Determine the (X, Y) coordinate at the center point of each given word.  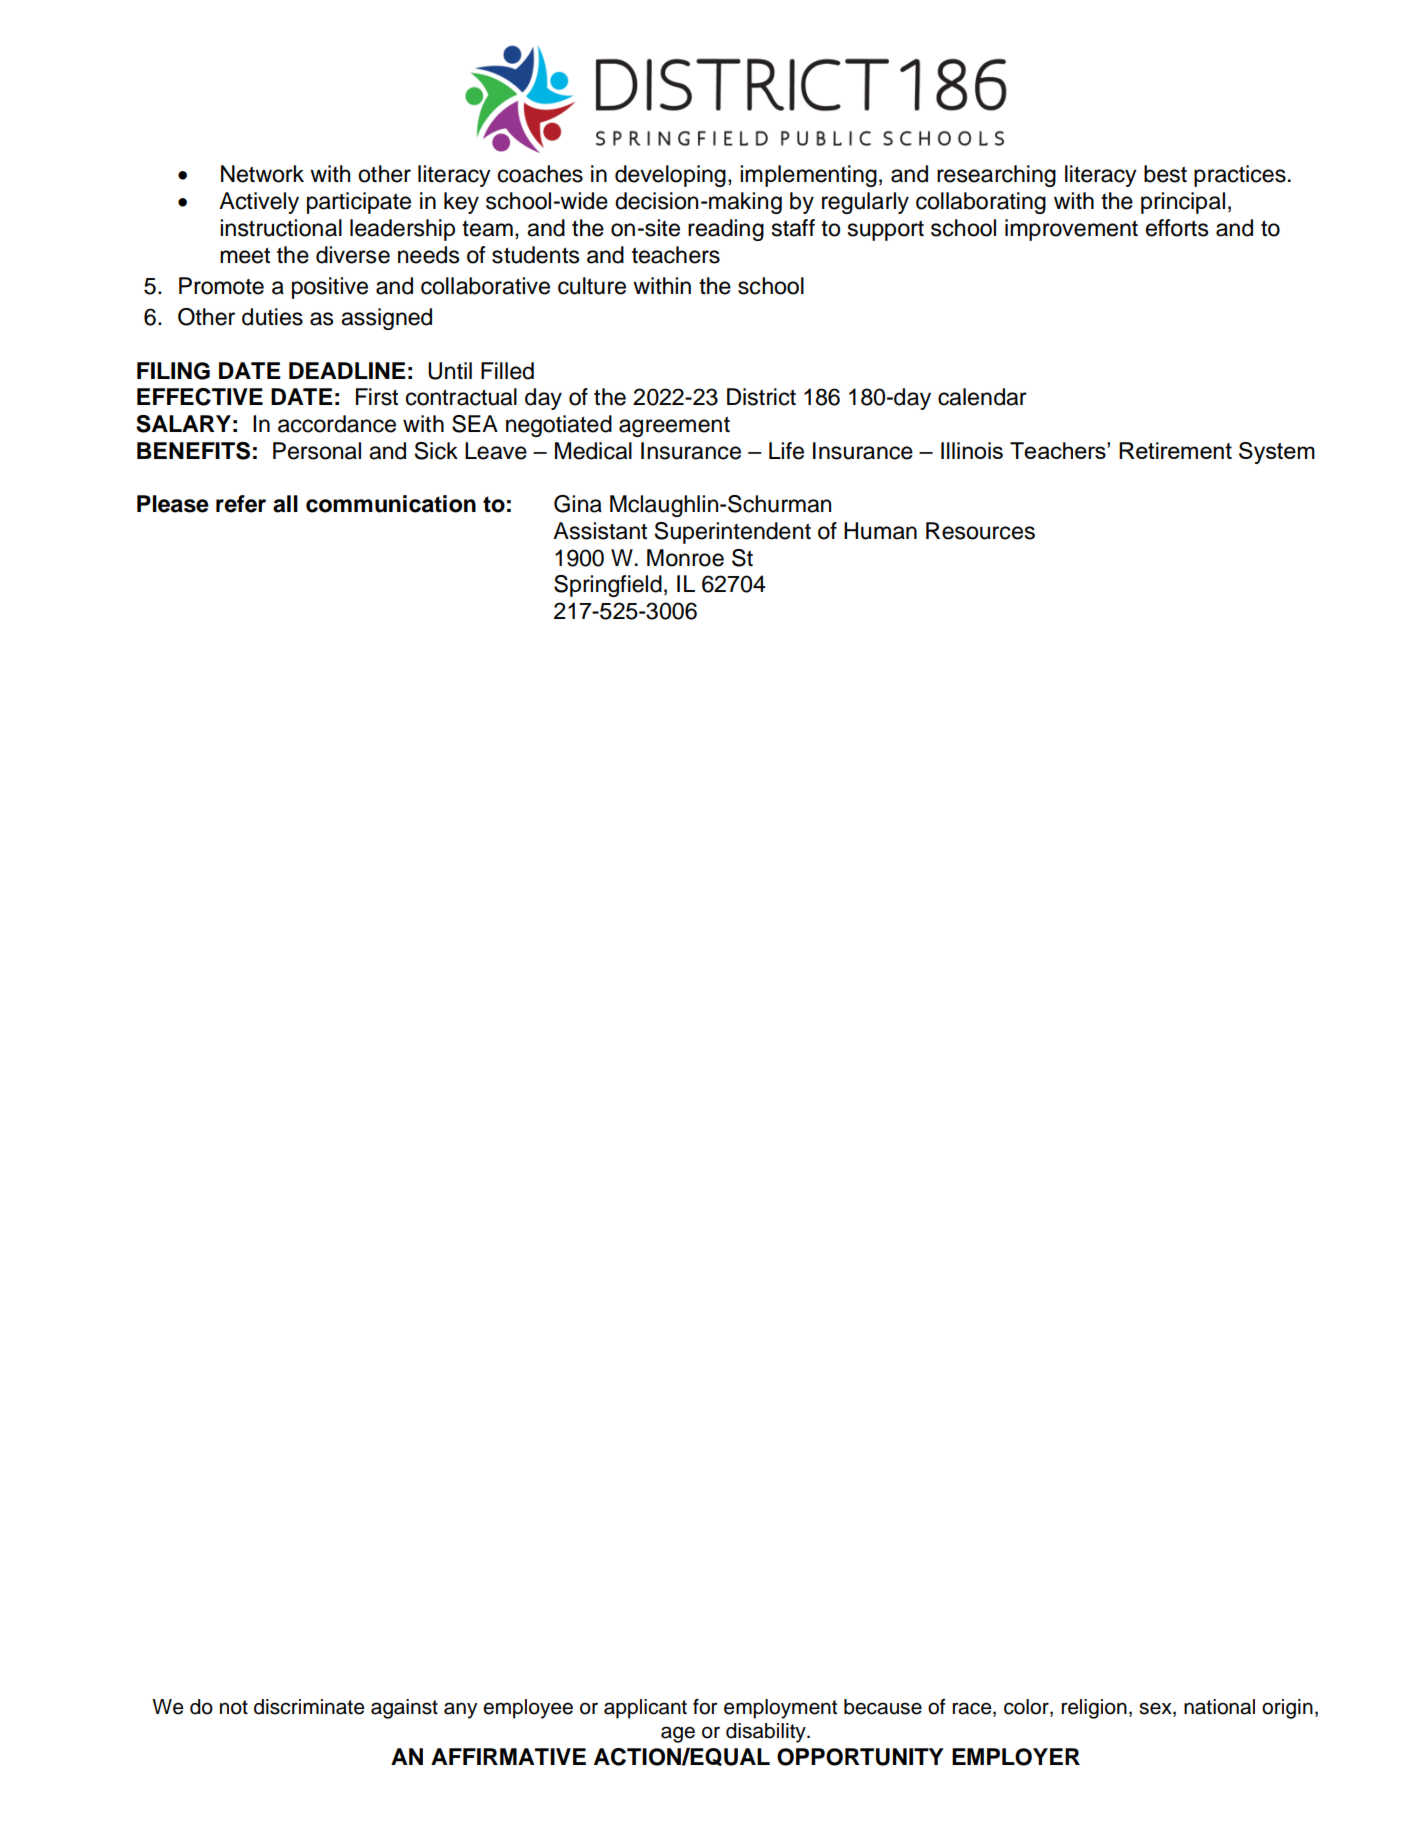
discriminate (309, 1707)
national (1219, 1707)
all (285, 504)
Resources (980, 531)
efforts (1177, 228)
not (234, 1707)
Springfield (608, 586)
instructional (281, 228)
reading (726, 230)
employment (780, 1709)
